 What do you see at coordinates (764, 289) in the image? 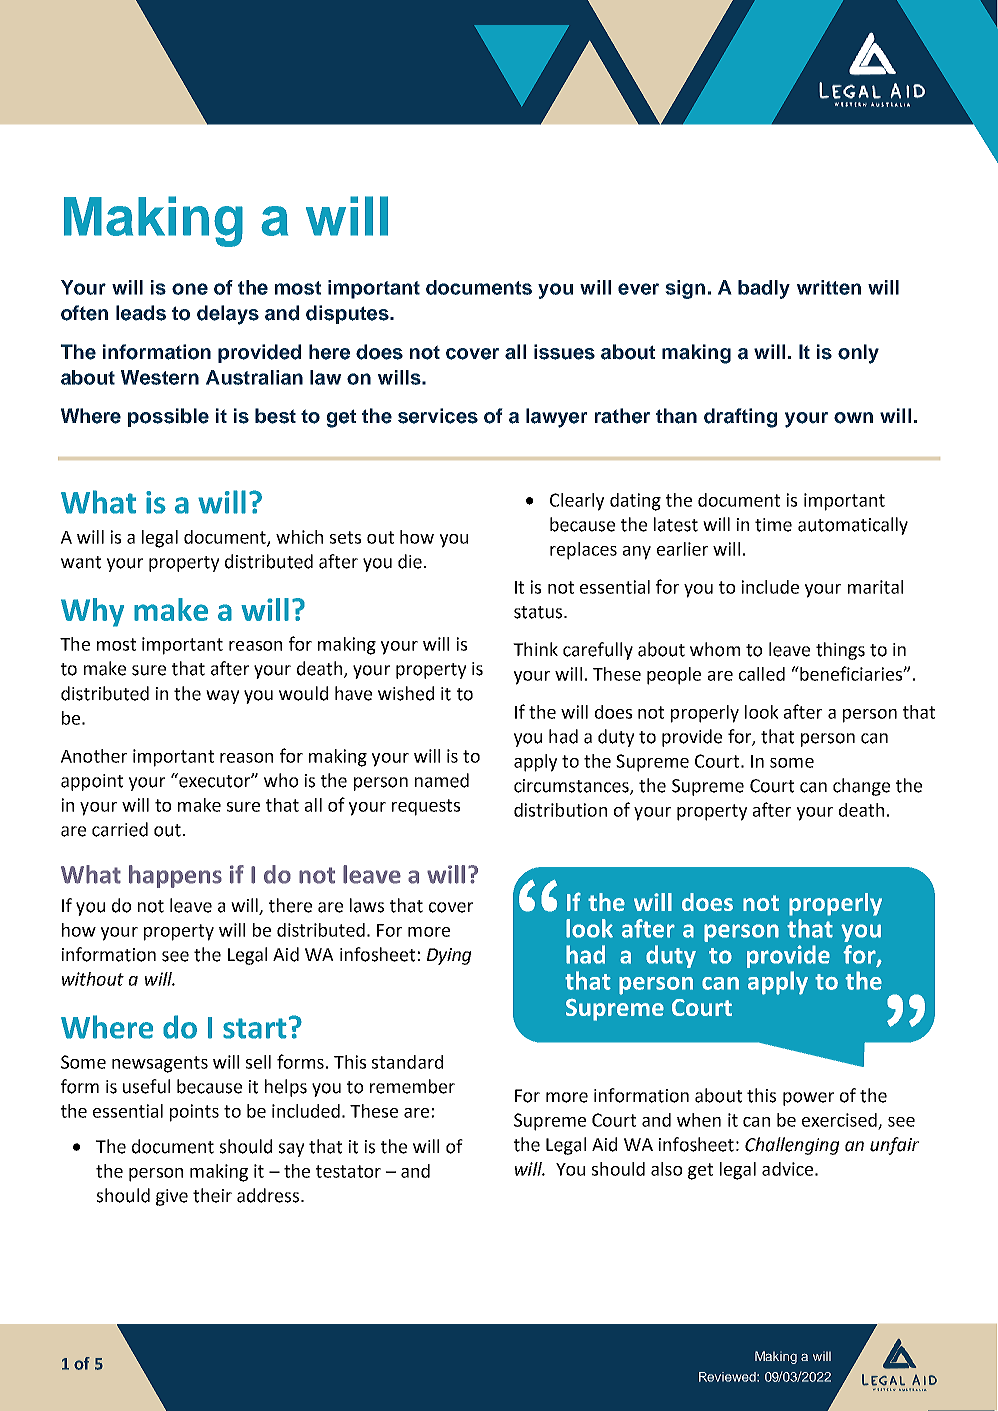
I see `badly` at bounding box center [764, 289].
